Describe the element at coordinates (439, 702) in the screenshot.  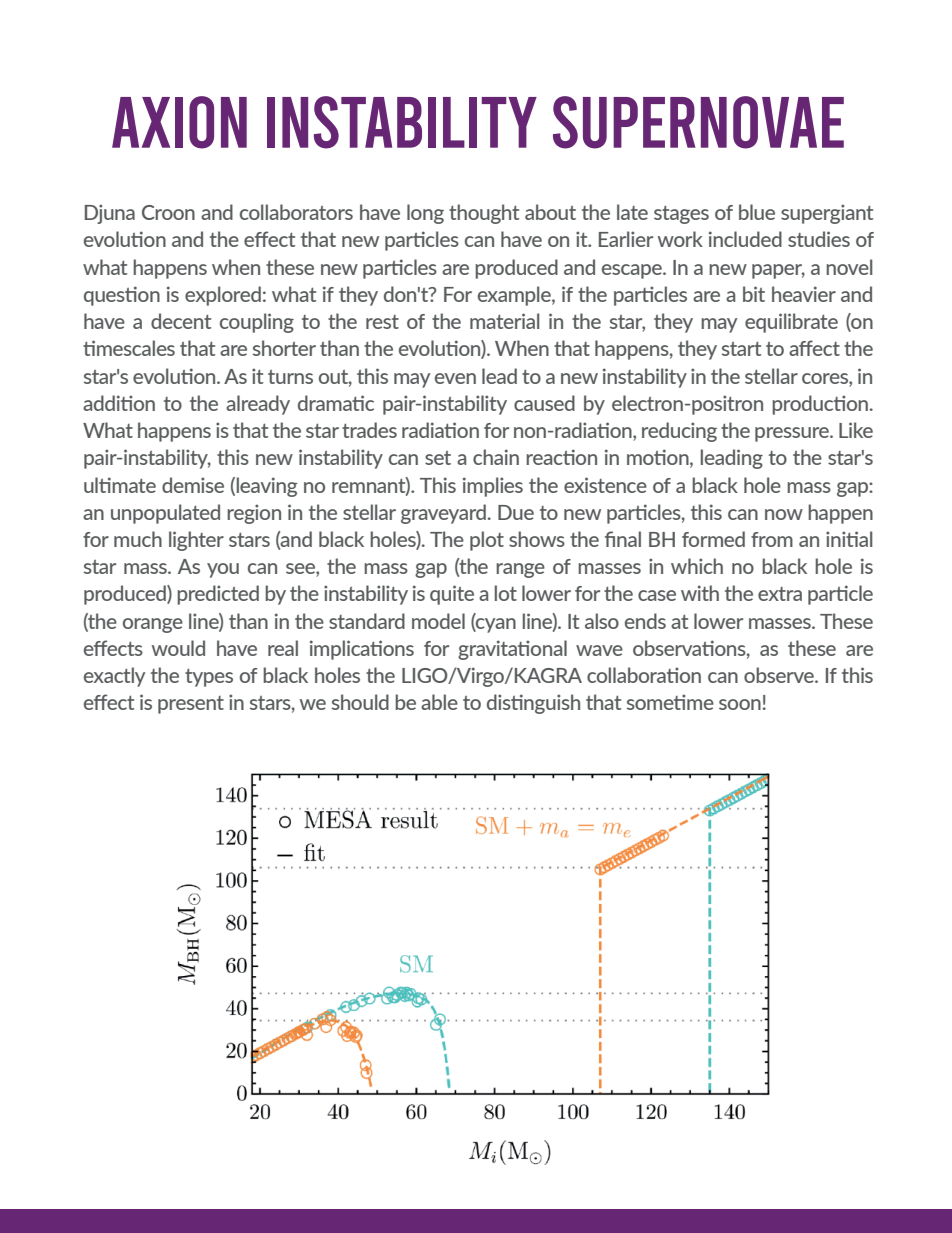
I see `able` at that location.
